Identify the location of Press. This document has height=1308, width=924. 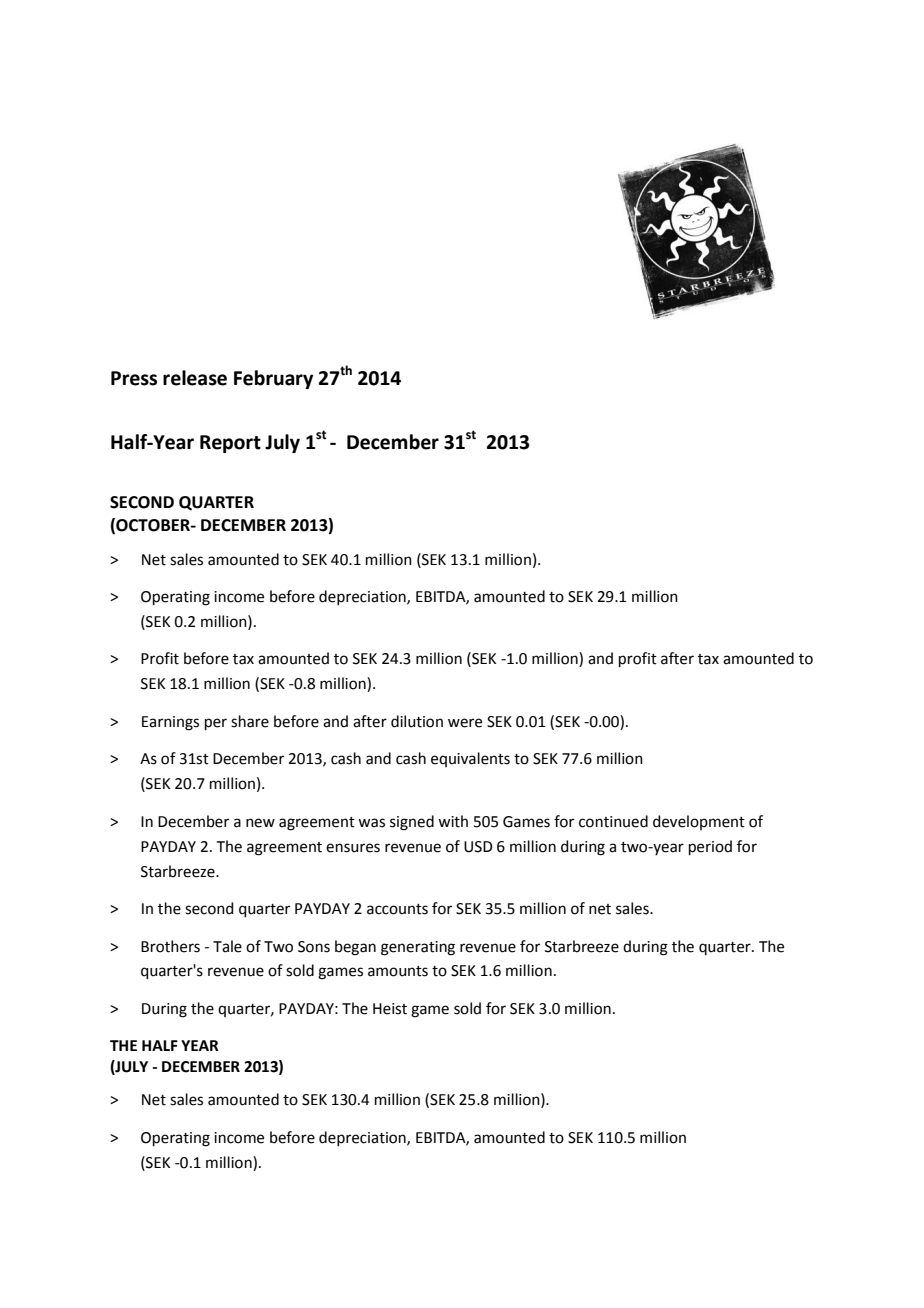
(134, 378).
